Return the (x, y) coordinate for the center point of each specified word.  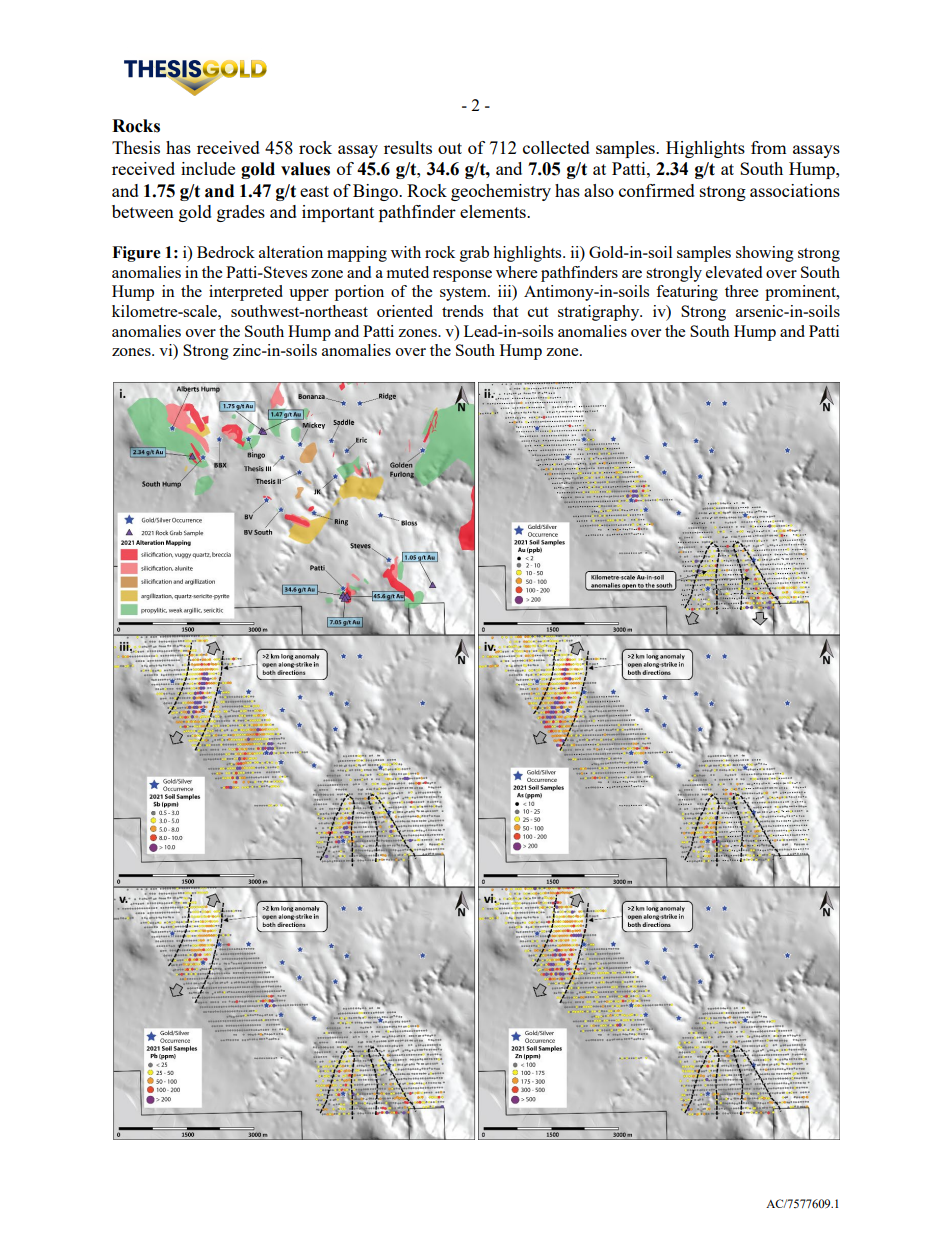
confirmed (657, 190)
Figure (136, 254)
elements (494, 211)
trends (462, 311)
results (408, 147)
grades (241, 213)
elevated (734, 272)
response (462, 276)
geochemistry (501, 192)
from (769, 147)
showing (765, 254)
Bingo (376, 192)
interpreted (246, 293)
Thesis (136, 147)
